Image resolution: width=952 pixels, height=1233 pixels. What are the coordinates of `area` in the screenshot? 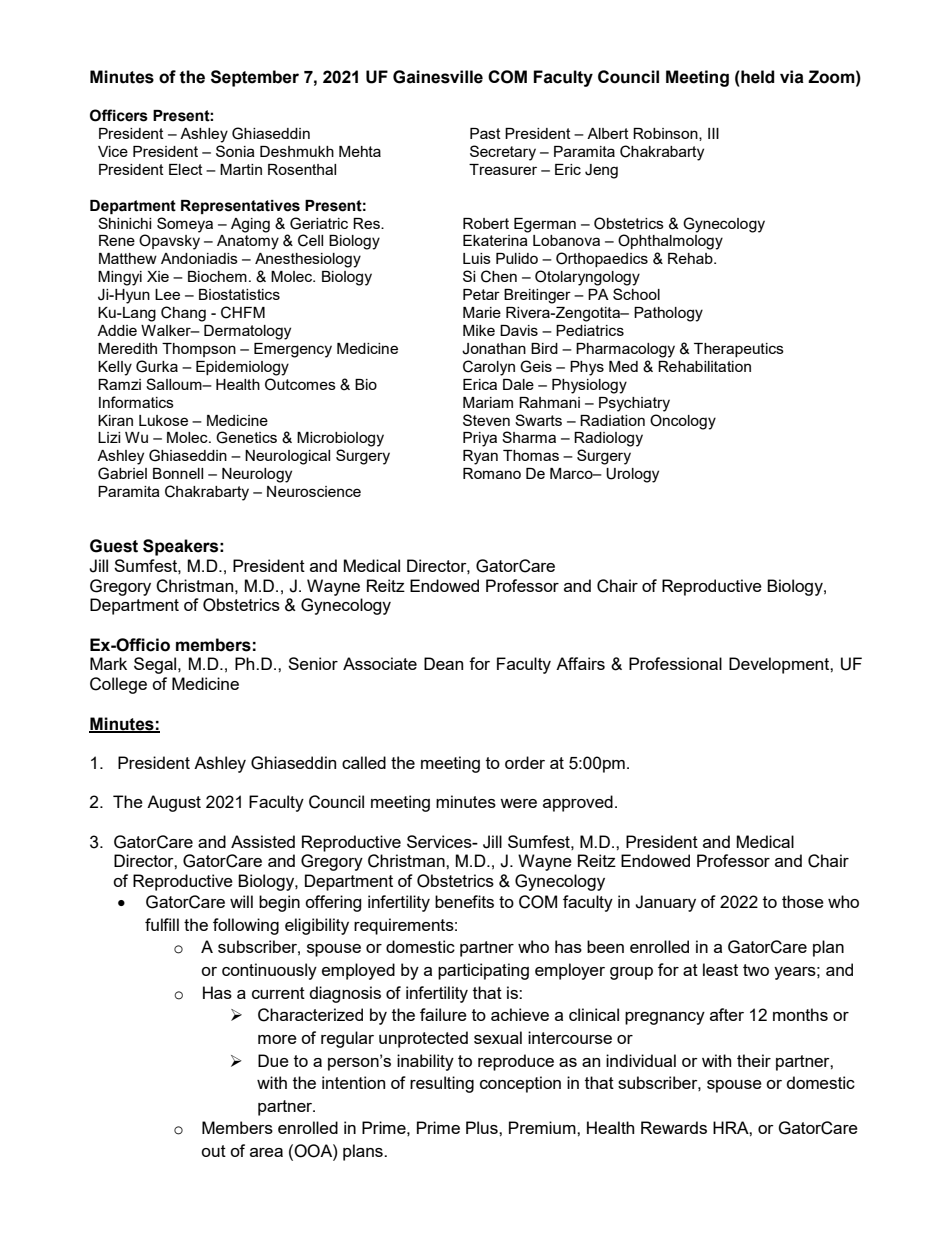 It's located at (266, 1152).
